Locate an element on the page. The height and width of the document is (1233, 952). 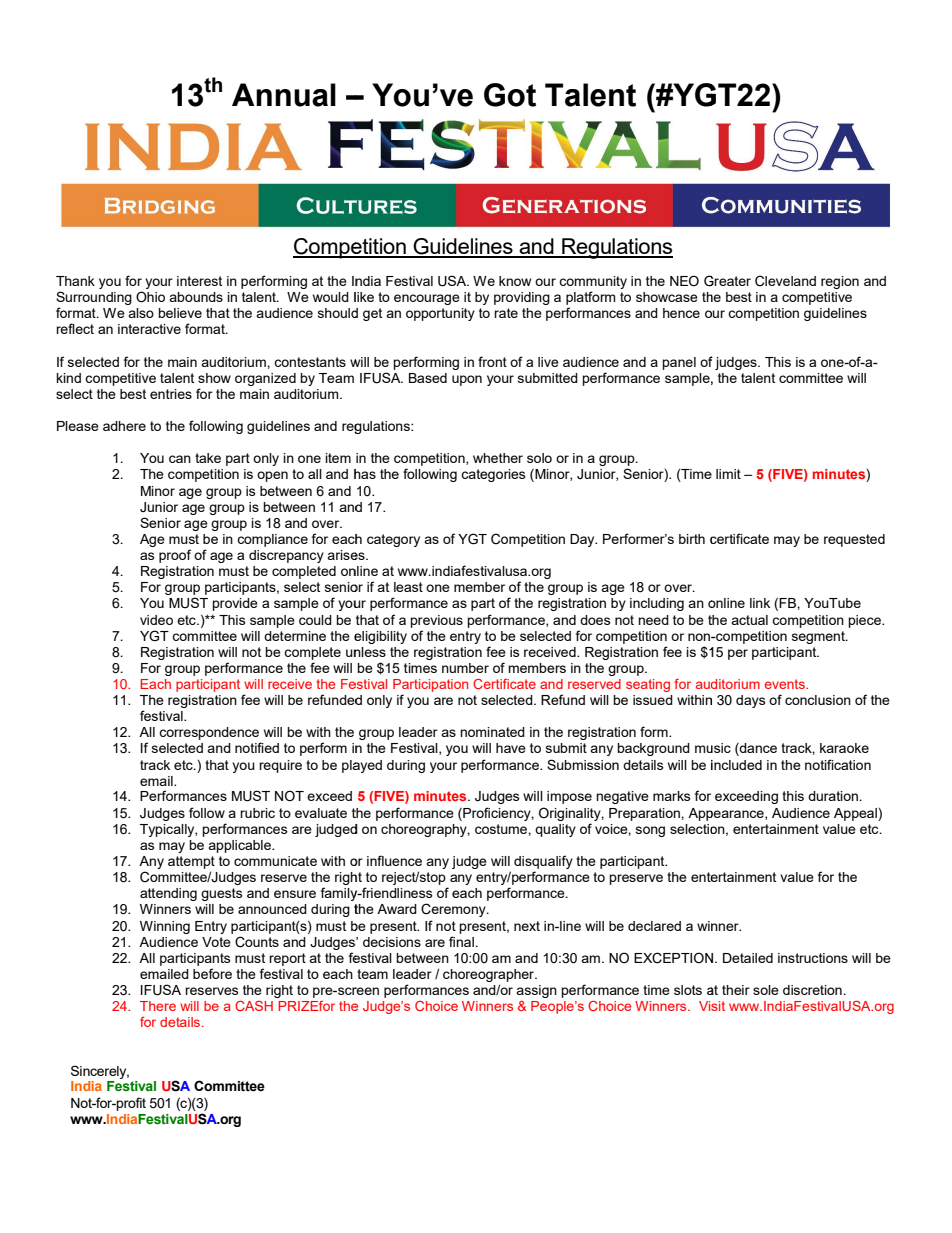
upon is located at coordinates (467, 380).
